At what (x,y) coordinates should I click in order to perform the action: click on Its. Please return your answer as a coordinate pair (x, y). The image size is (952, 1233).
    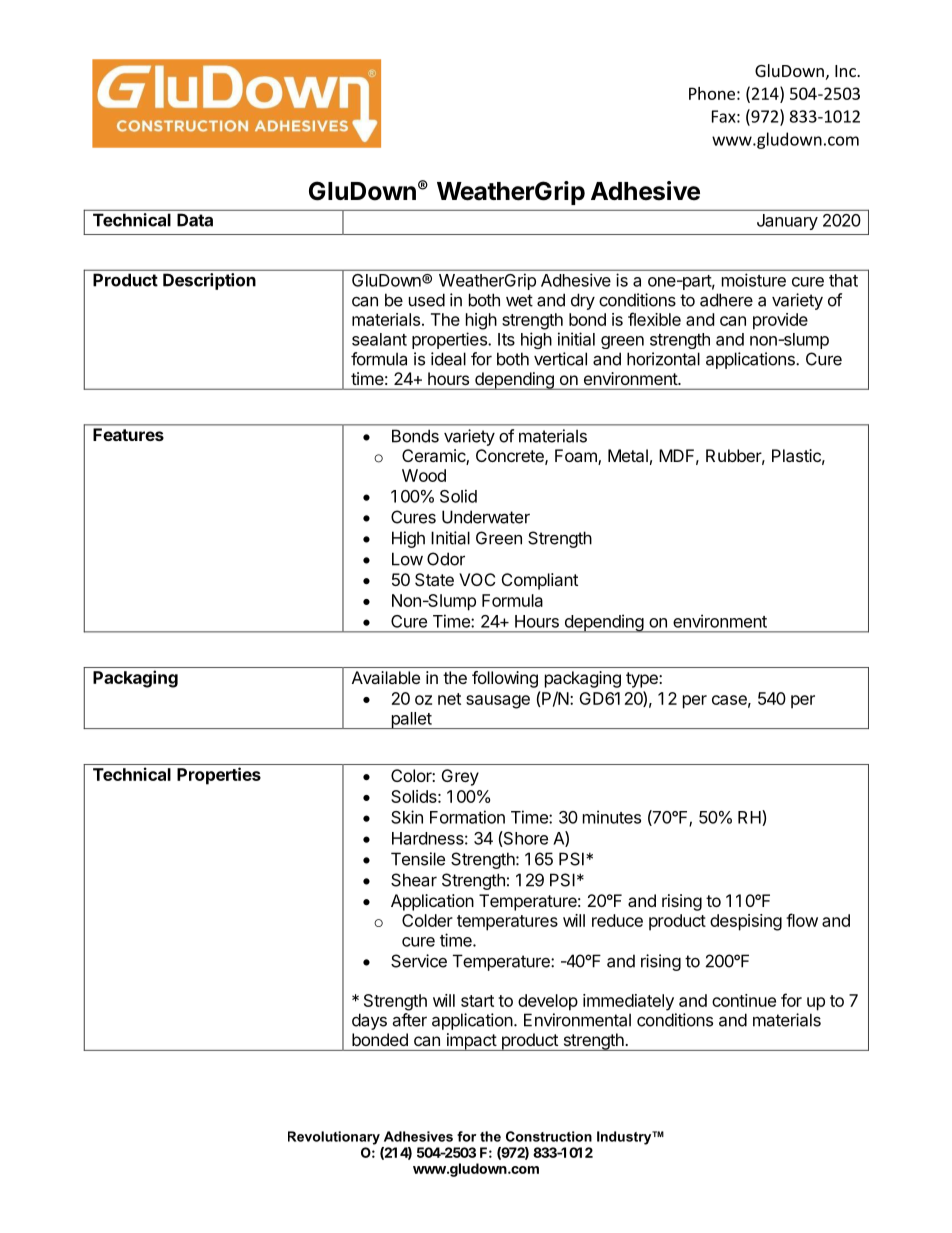
    Looking at the image, I should click on (506, 339).
